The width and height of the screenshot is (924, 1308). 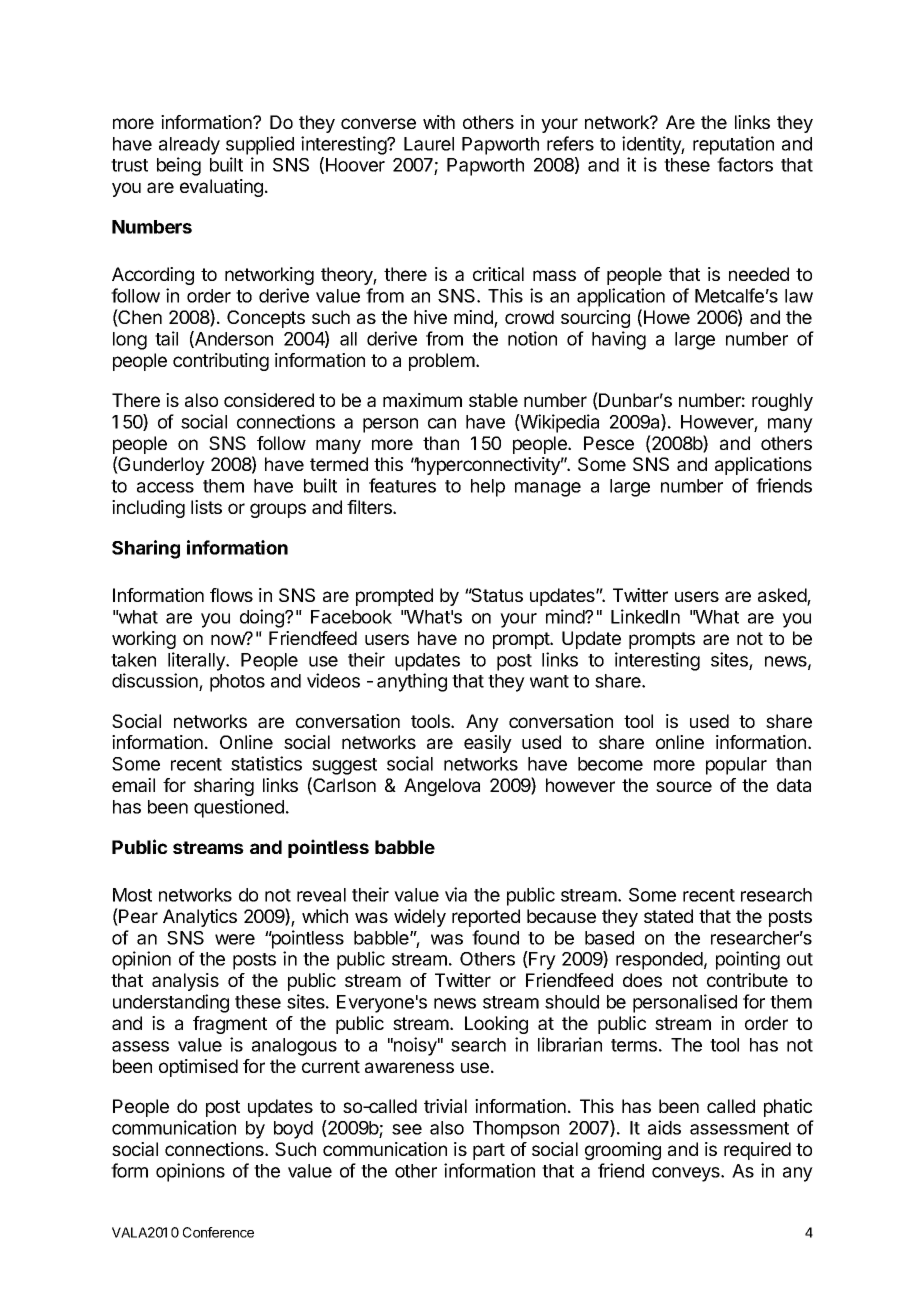 What do you see at coordinates (488, 488) in the screenshot?
I see `help` at bounding box center [488, 488].
